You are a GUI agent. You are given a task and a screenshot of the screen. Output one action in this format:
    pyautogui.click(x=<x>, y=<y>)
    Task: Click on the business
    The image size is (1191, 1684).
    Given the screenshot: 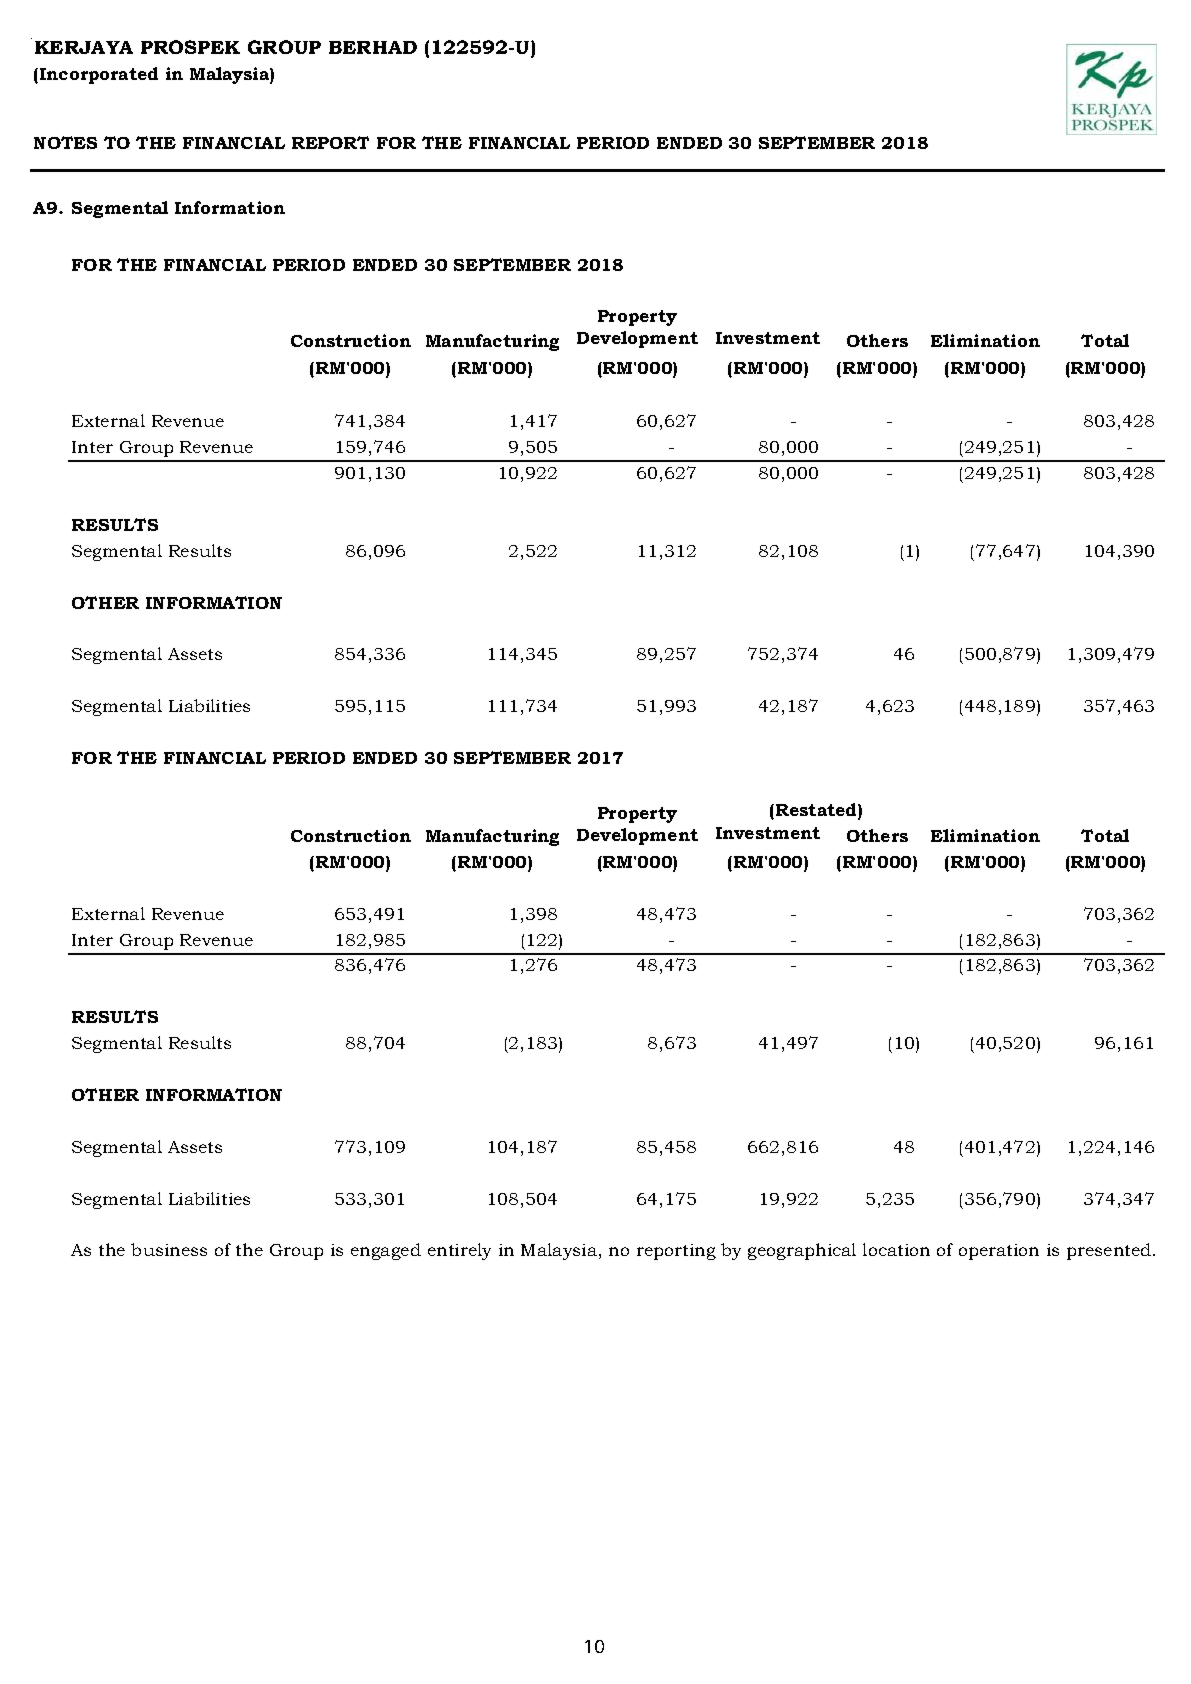 What is the action you would take?
    pyautogui.click(x=169, y=1249)
